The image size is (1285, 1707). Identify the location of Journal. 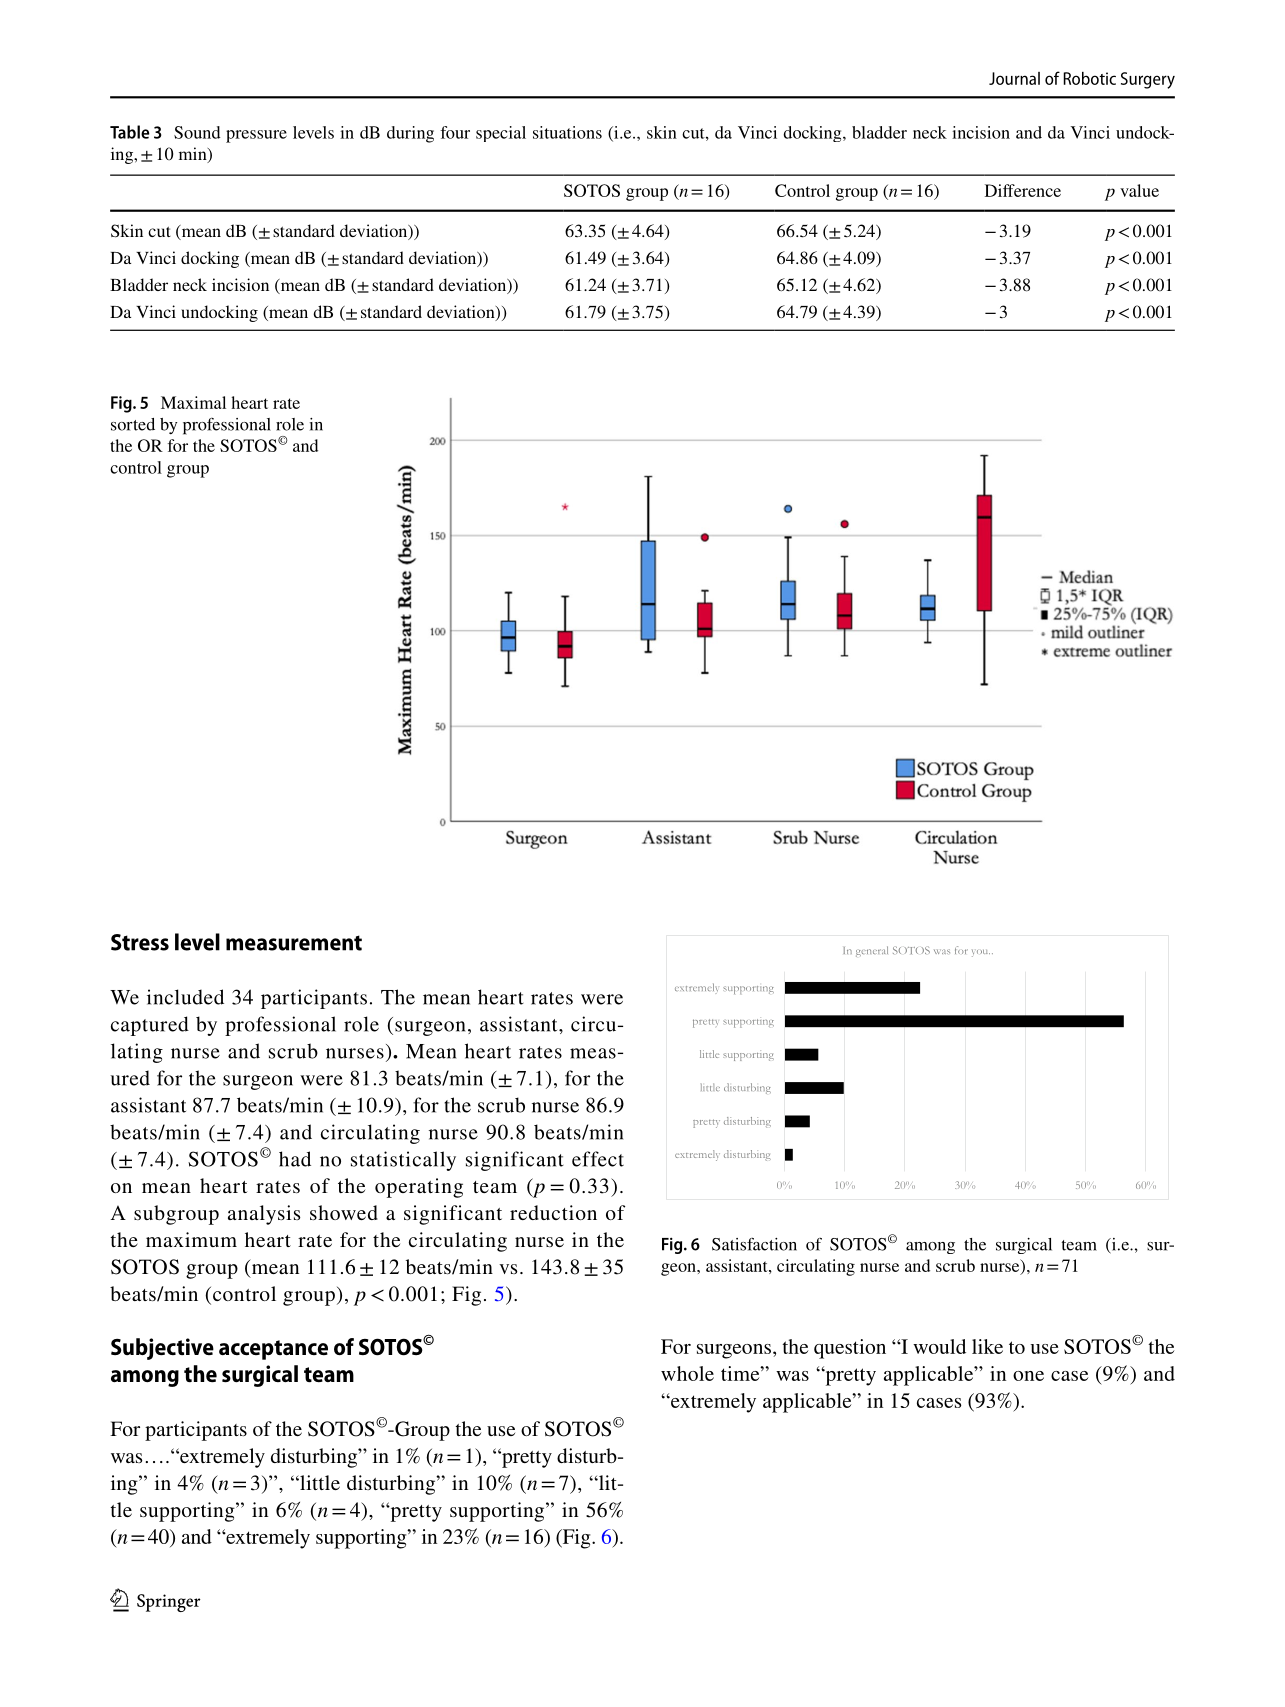
(1014, 78).
